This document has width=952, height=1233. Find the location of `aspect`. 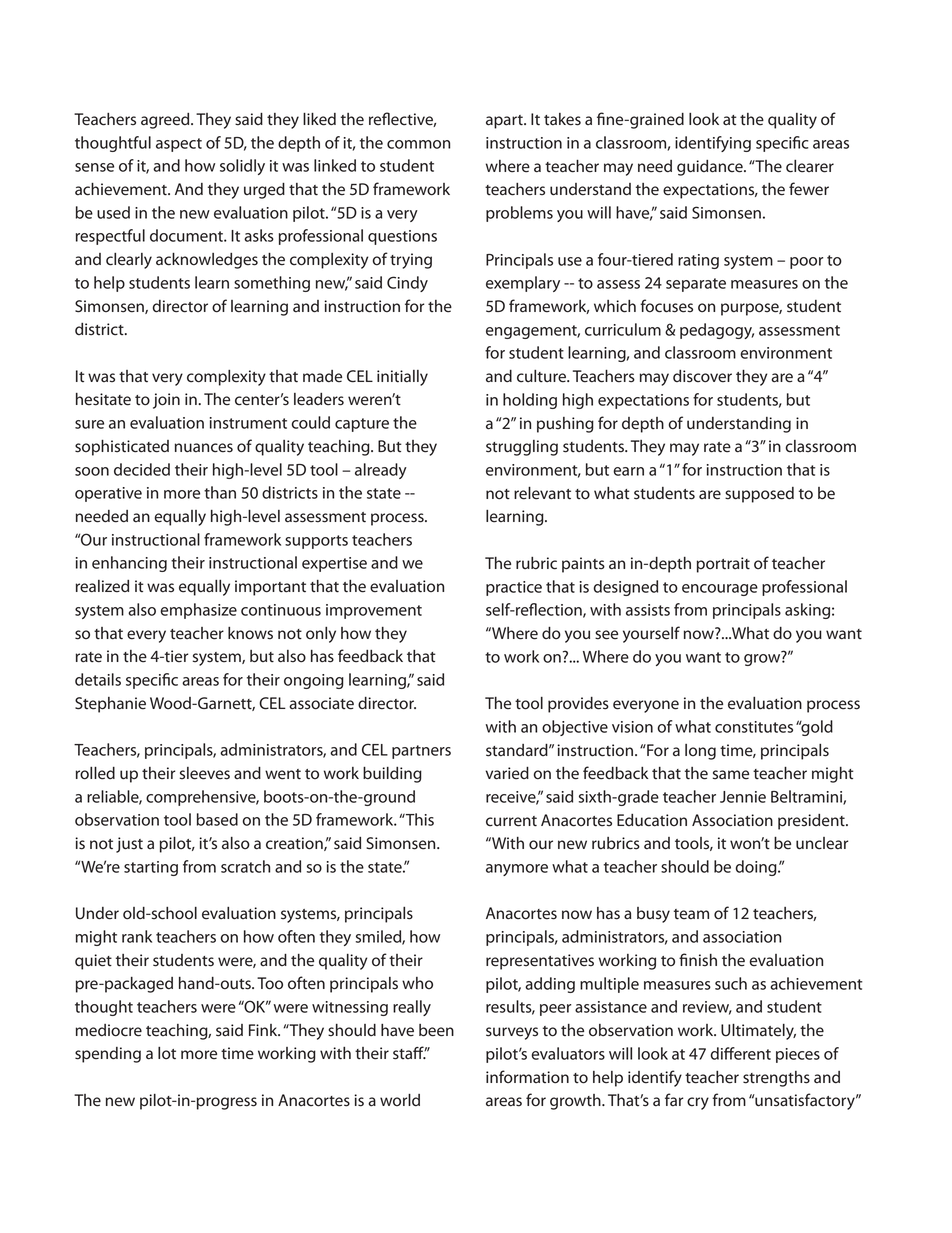

aspect is located at coordinates (179, 145).
